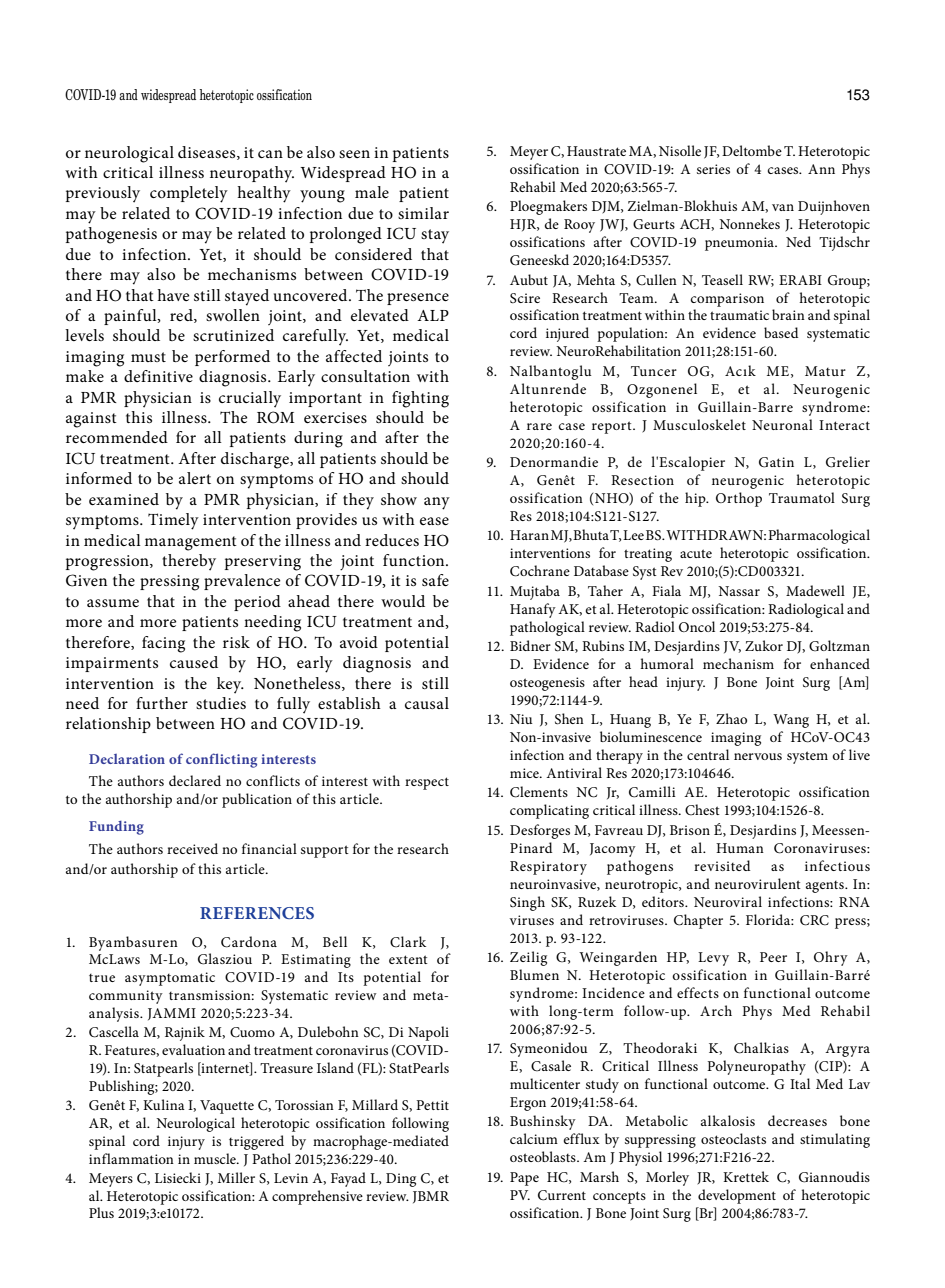 This image has width=945, height=1288. What do you see at coordinates (170, 979) in the image?
I see `asymptomatic` at bounding box center [170, 979].
